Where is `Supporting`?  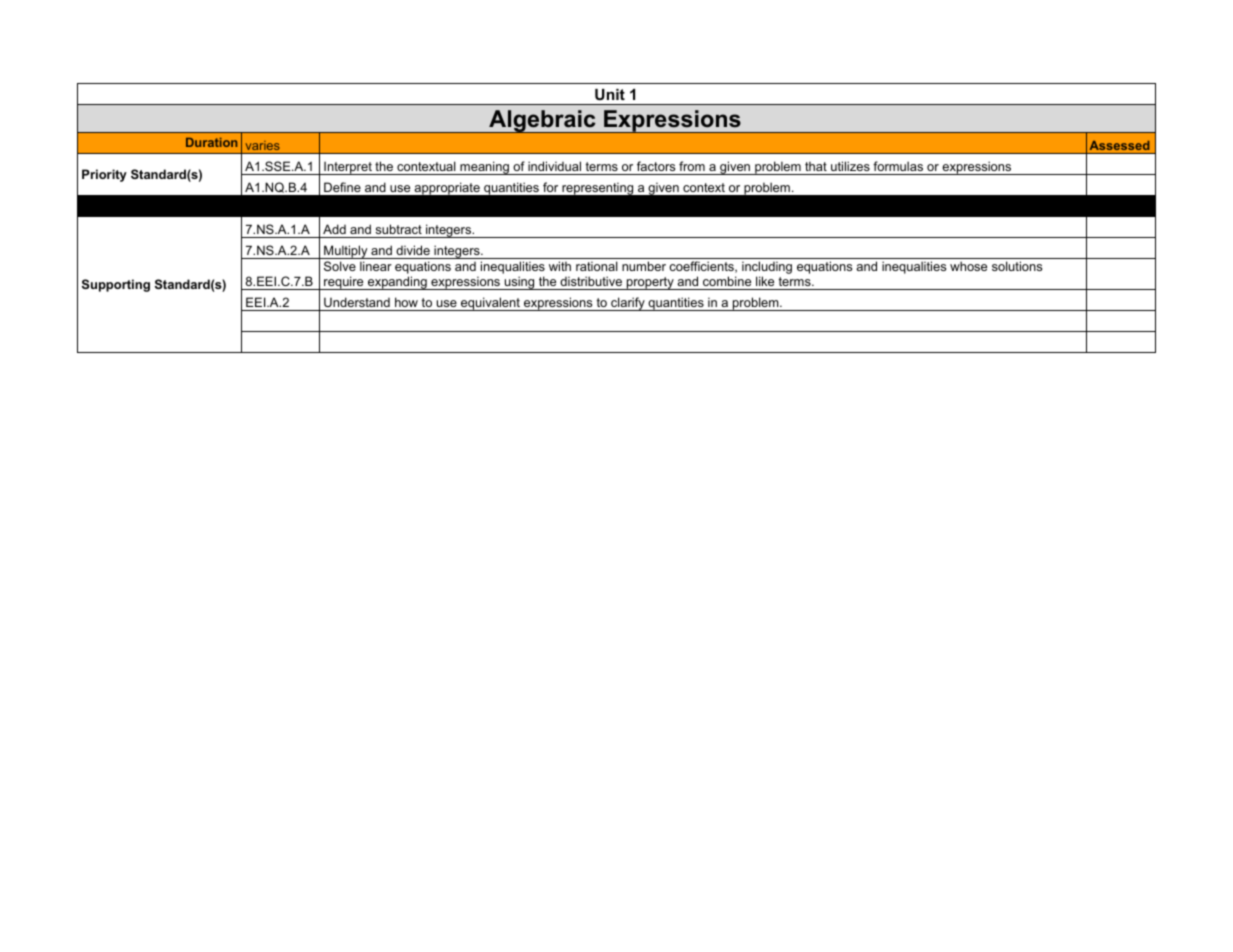 Supporting is located at coordinates (116, 285).
